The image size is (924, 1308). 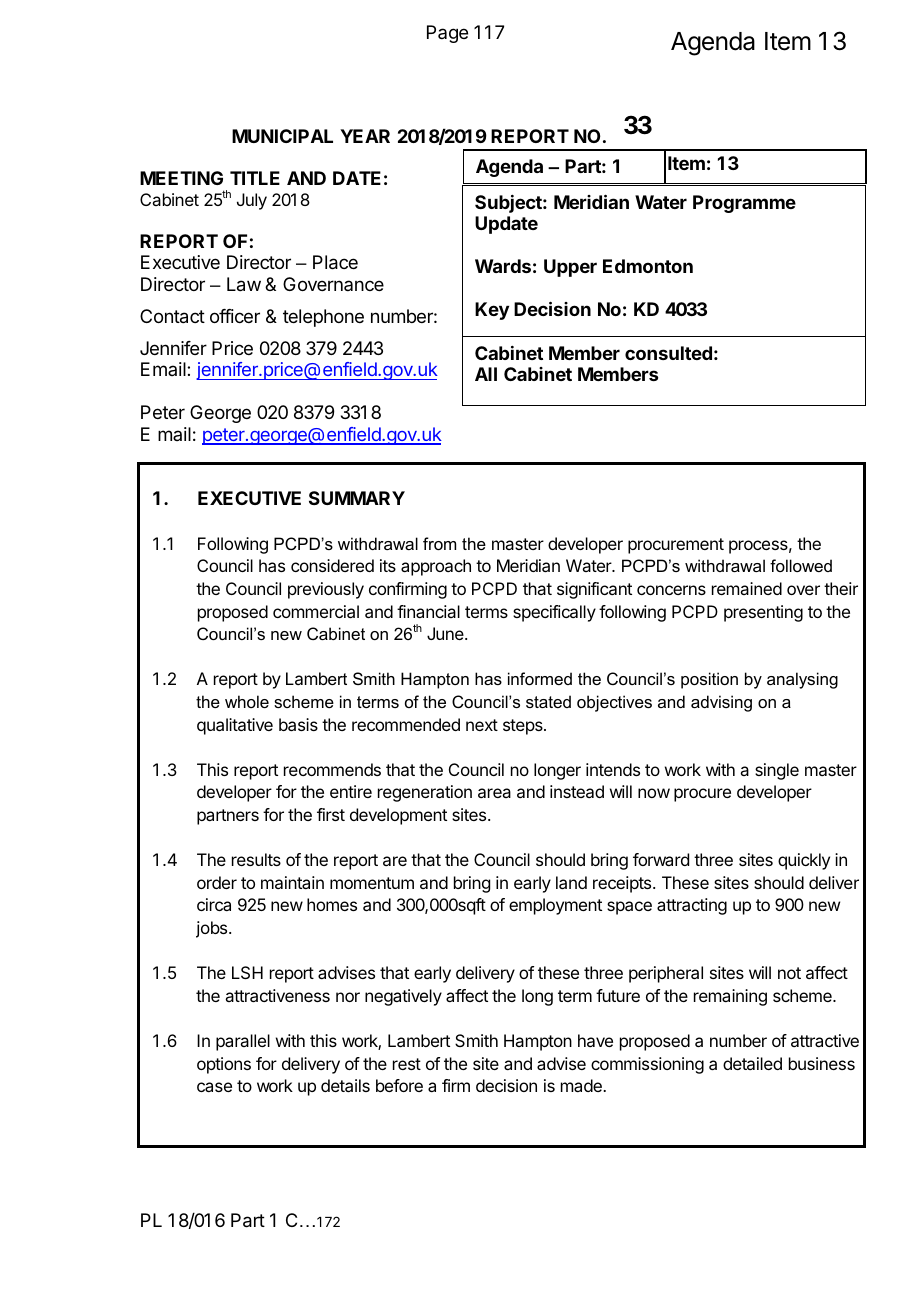 I want to click on consulted, so click(x=668, y=353).
